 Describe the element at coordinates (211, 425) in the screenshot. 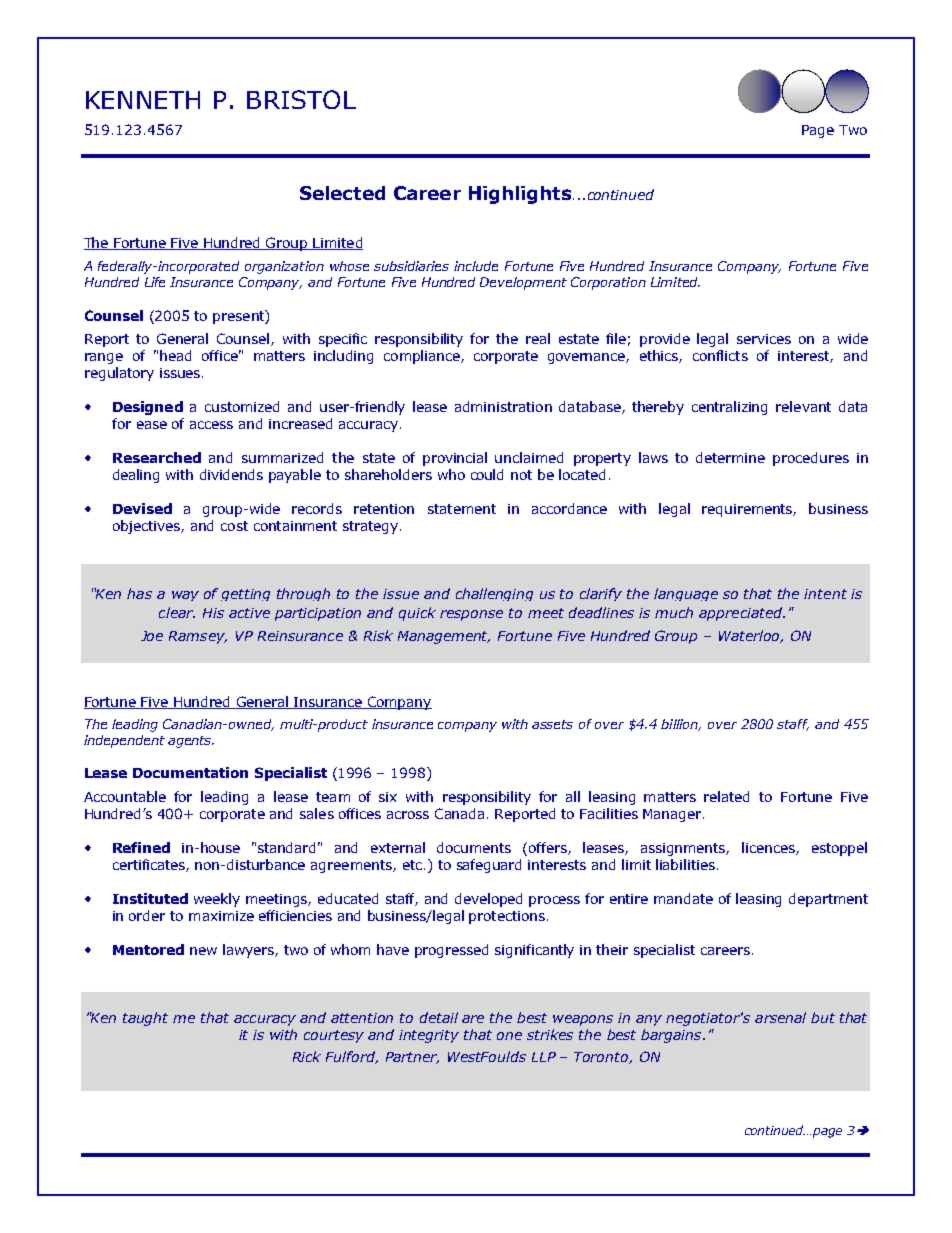

I see `access` at that location.
